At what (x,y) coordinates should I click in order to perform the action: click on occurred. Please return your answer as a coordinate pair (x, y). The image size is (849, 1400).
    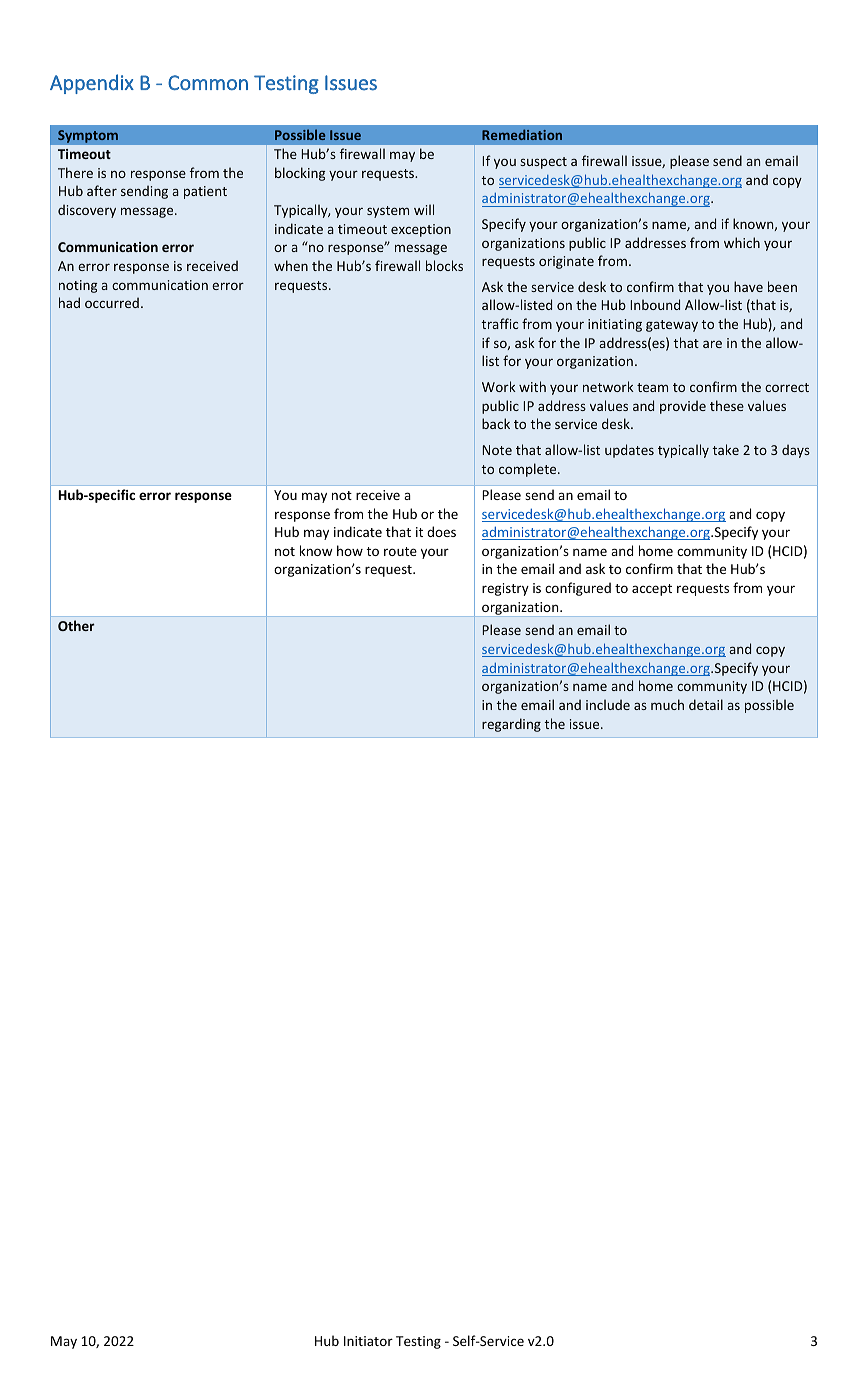
    Looking at the image, I should click on (112, 302).
